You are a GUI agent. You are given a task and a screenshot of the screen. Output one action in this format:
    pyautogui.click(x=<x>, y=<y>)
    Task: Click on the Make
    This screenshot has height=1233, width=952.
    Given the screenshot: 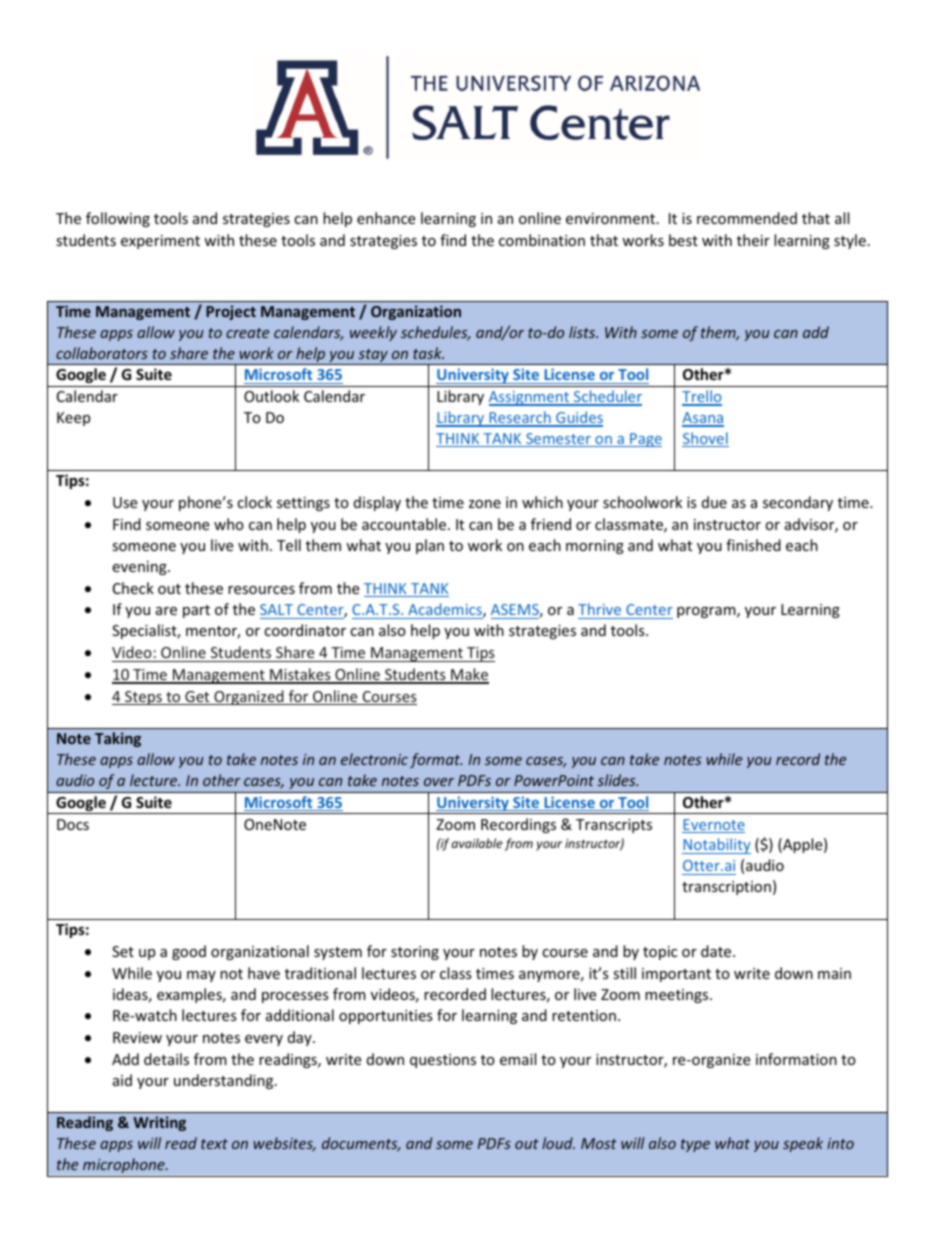 What is the action you would take?
    pyautogui.click(x=469, y=675)
